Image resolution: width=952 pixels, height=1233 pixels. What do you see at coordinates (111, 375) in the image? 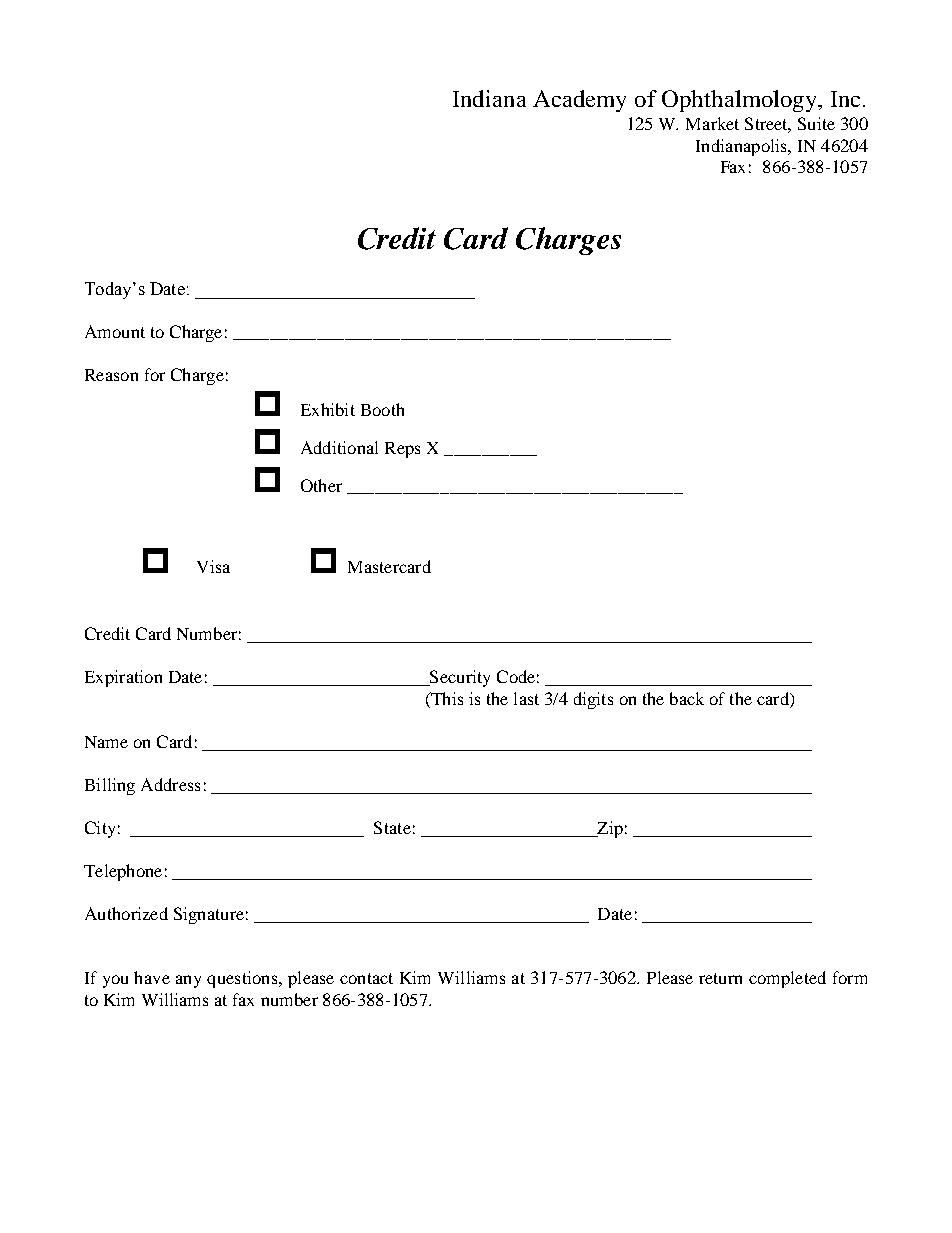
I see `Reason` at bounding box center [111, 375].
